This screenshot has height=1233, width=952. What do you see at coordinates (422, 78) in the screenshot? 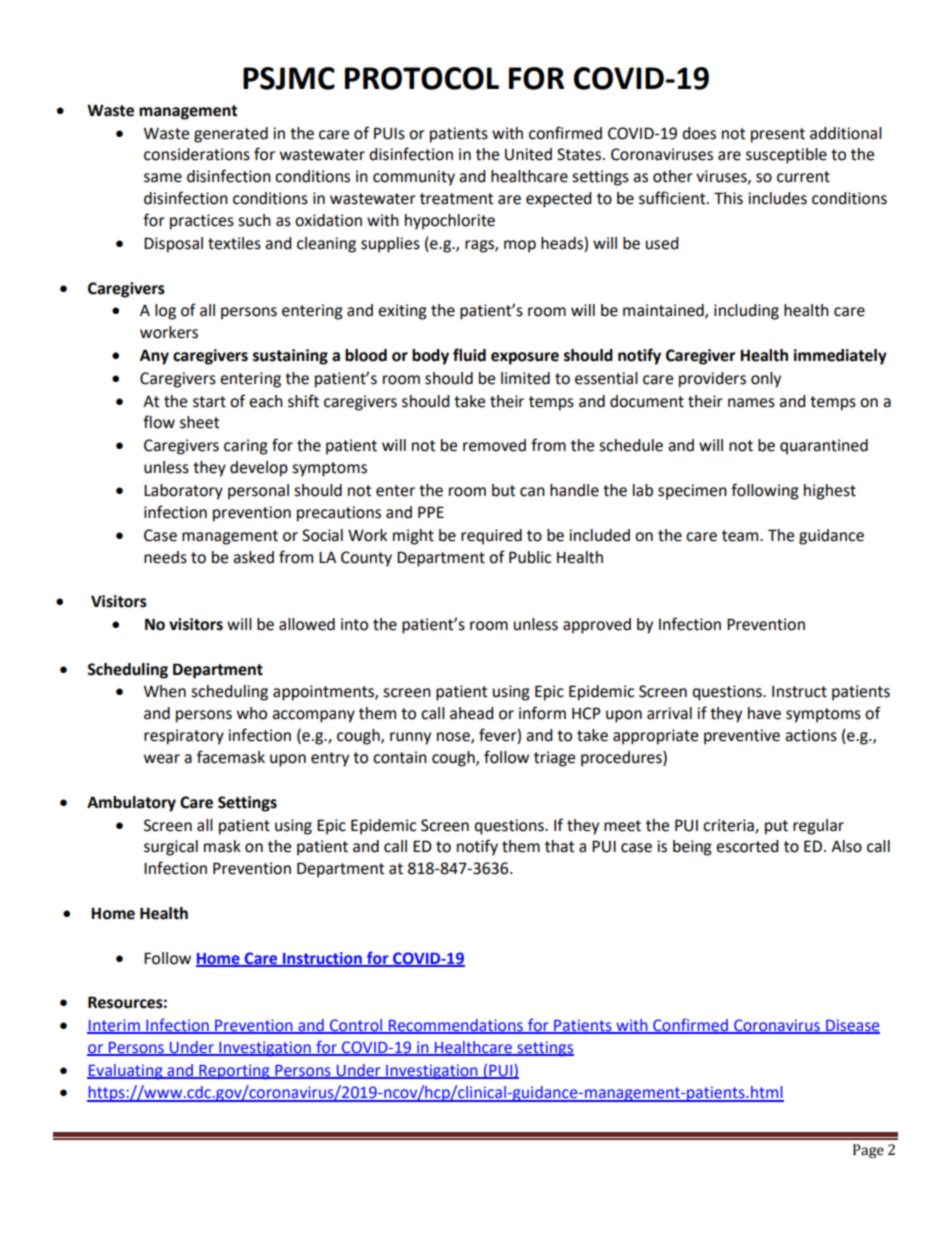
I see `PROTOCOL` at bounding box center [422, 78].
